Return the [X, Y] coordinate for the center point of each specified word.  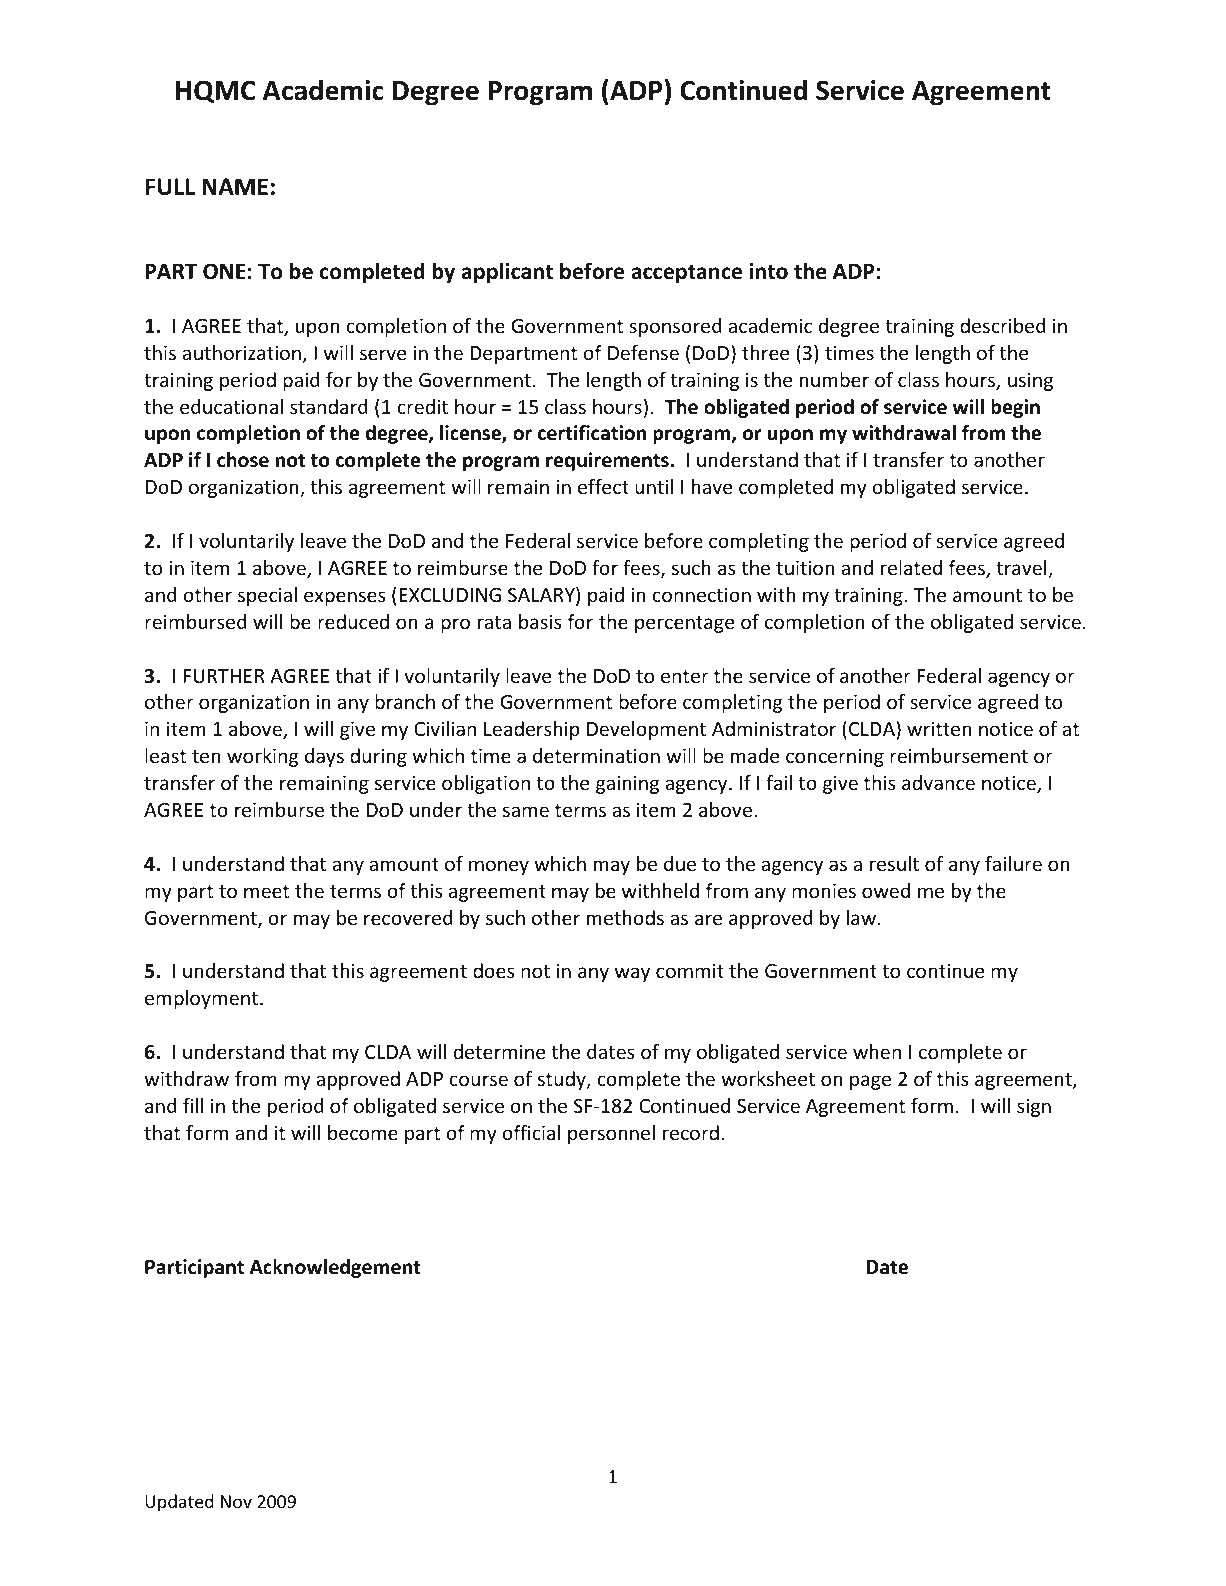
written [939, 728]
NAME [235, 186]
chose [243, 460]
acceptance [686, 274]
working [263, 757]
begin [1015, 408]
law [861, 917]
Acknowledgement [335, 1268]
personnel [611, 1134]
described [1003, 325]
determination [596, 755]
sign [1034, 1107]
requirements [607, 461]
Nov [236, 1501]
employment [203, 999]
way [632, 974]
